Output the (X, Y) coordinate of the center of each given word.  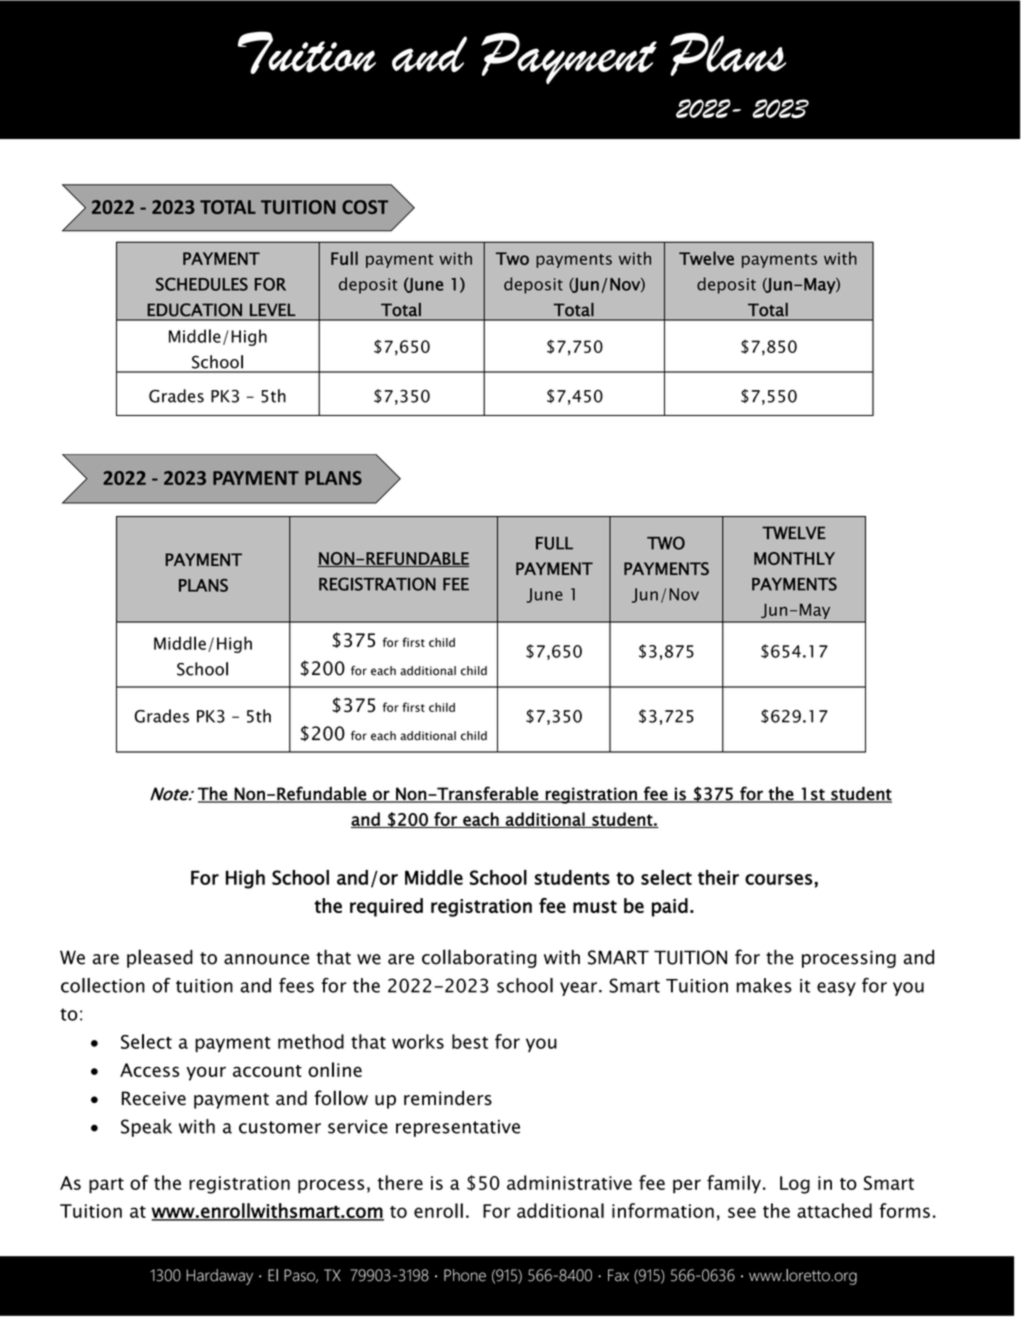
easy (836, 989)
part (106, 1186)
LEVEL (273, 309)
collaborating (479, 958)
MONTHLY (794, 558)
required (386, 907)
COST (365, 207)
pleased (160, 958)
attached (834, 1210)
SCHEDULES (202, 284)
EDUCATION (194, 310)
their (718, 877)
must (595, 906)
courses (779, 879)
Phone (465, 1275)
